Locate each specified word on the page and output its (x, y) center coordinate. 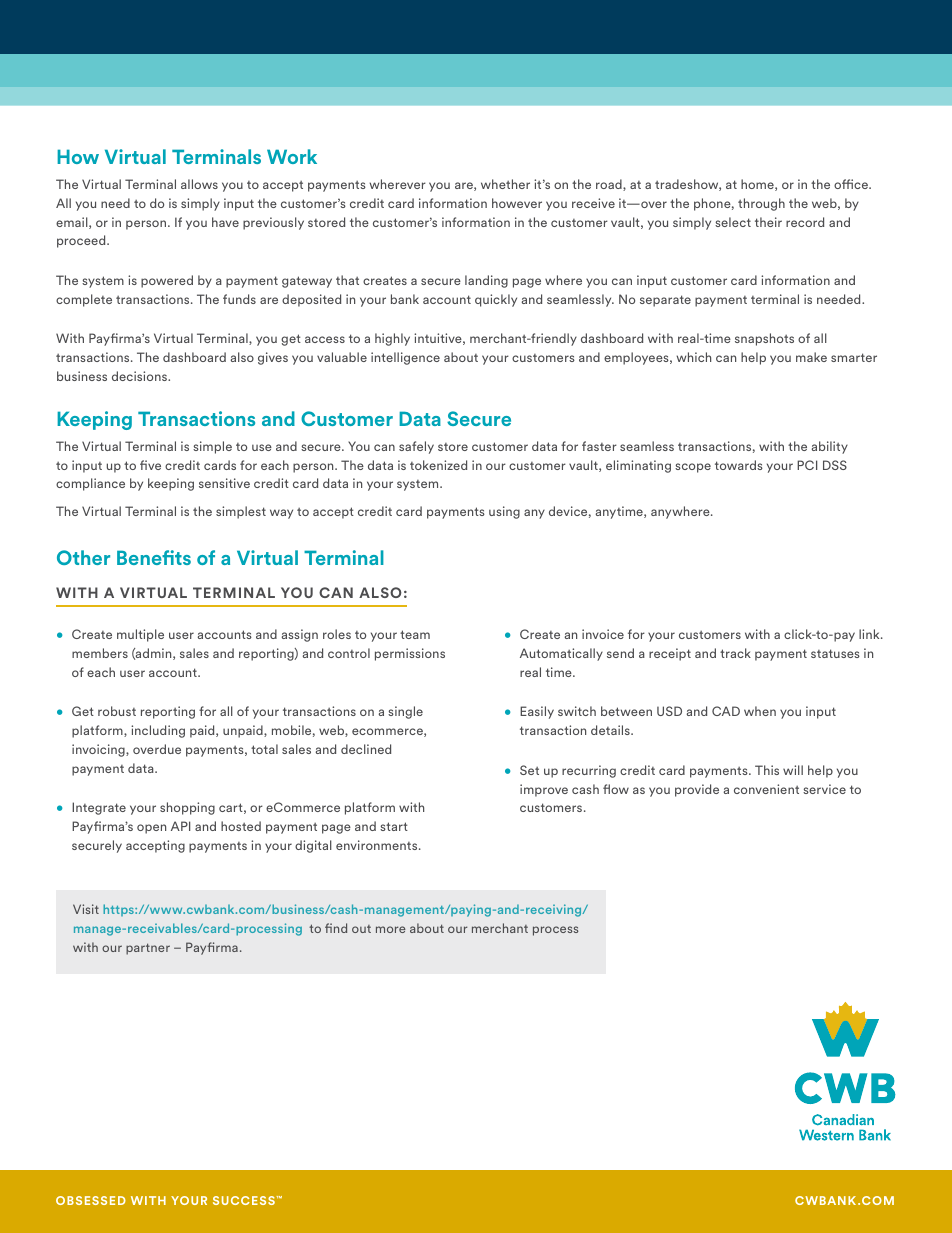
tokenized (438, 465)
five (150, 465)
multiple (140, 635)
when (760, 711)
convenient (766, 789)
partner (148, 949)
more (391, 929)
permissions (410, 654)
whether (505, 184)
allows (199, 184)
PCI (807, 465)
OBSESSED (91, 1200)
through (761, 204)
